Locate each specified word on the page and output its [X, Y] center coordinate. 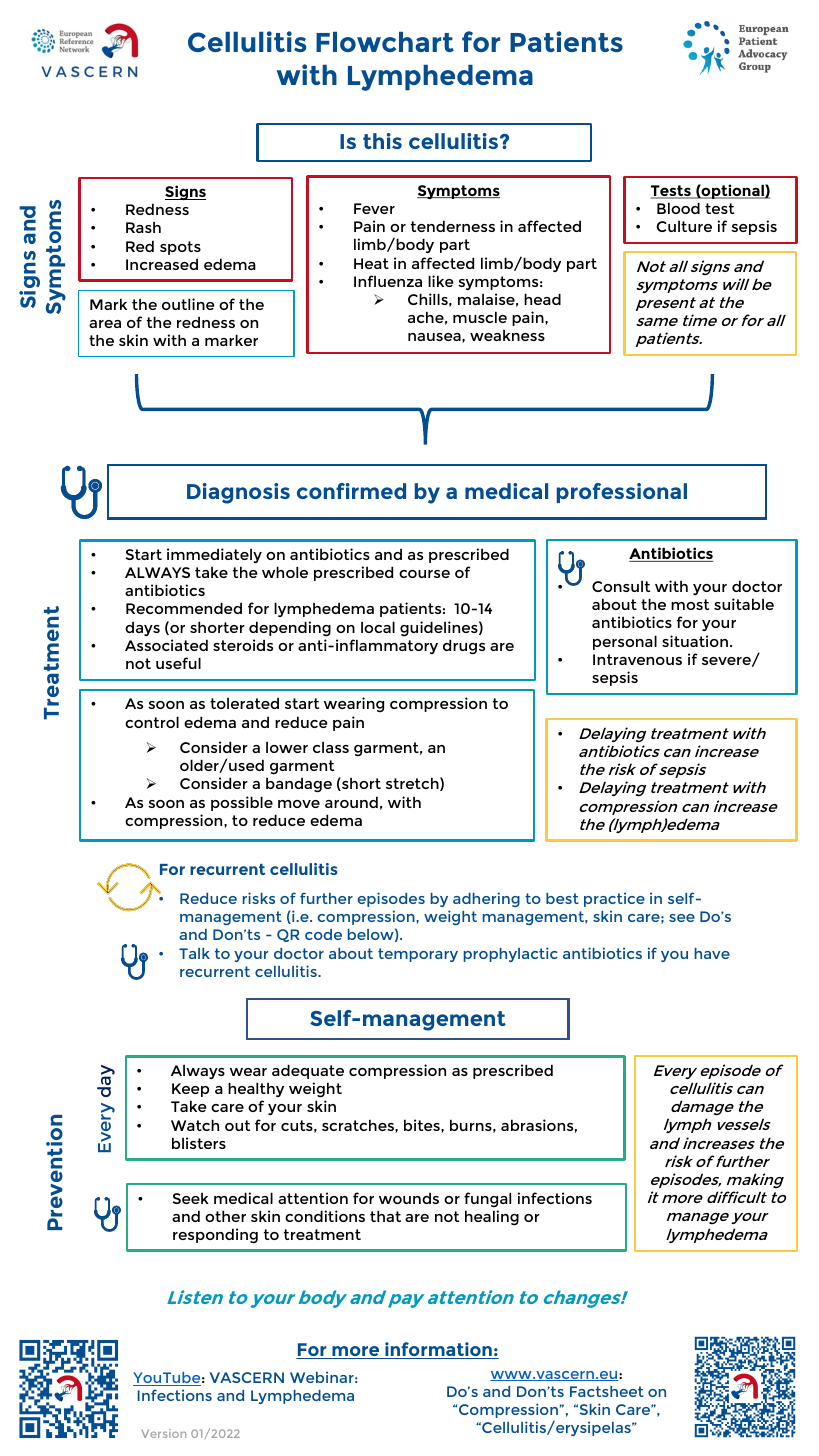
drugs [464, 647]
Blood [678, 208]
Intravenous [637, 659]
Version [163, 1433]
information [438, 1350]
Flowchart [385, 42]
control [152, 722]
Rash [143, 227]
